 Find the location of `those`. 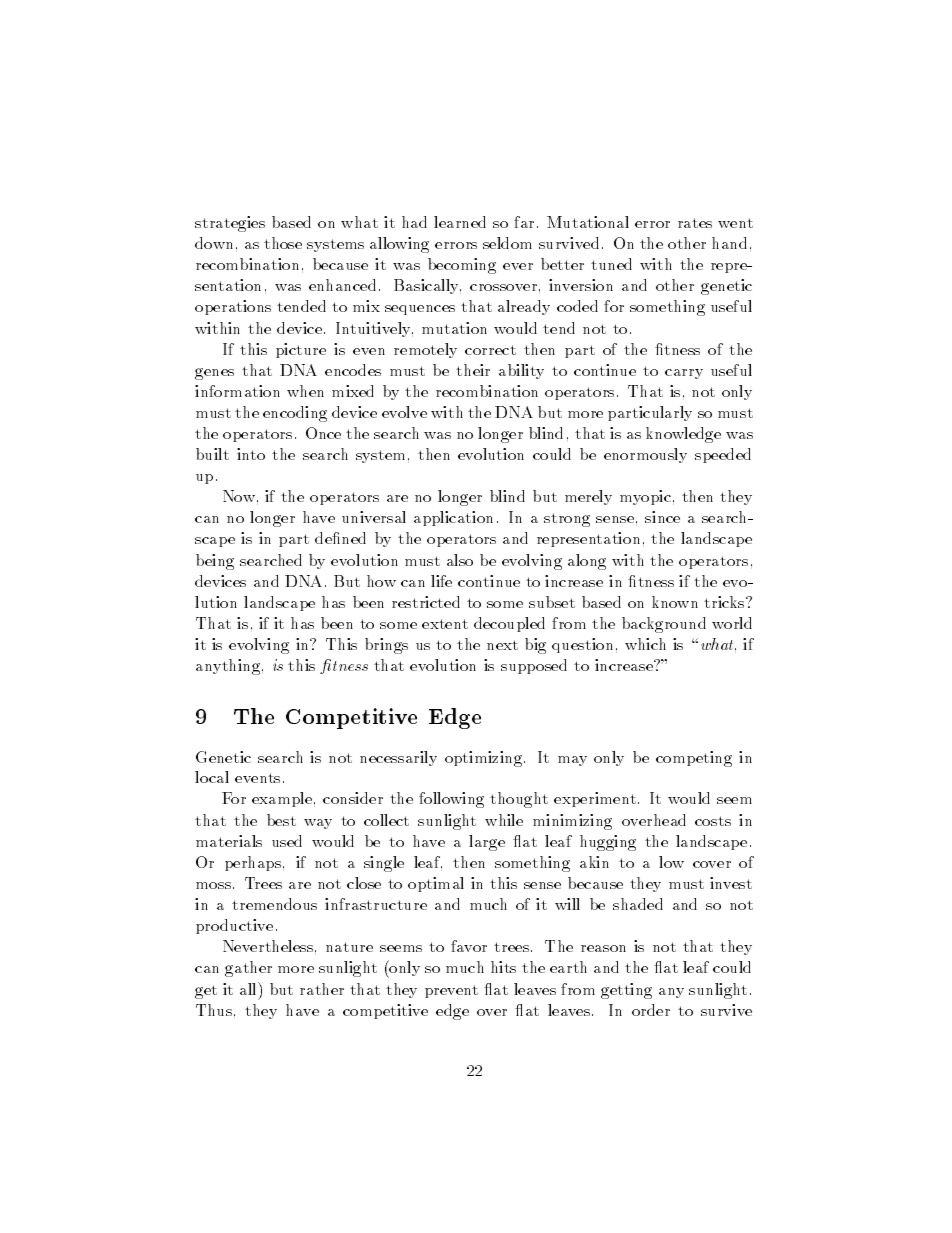

those is located at coordinates (283, 243).
